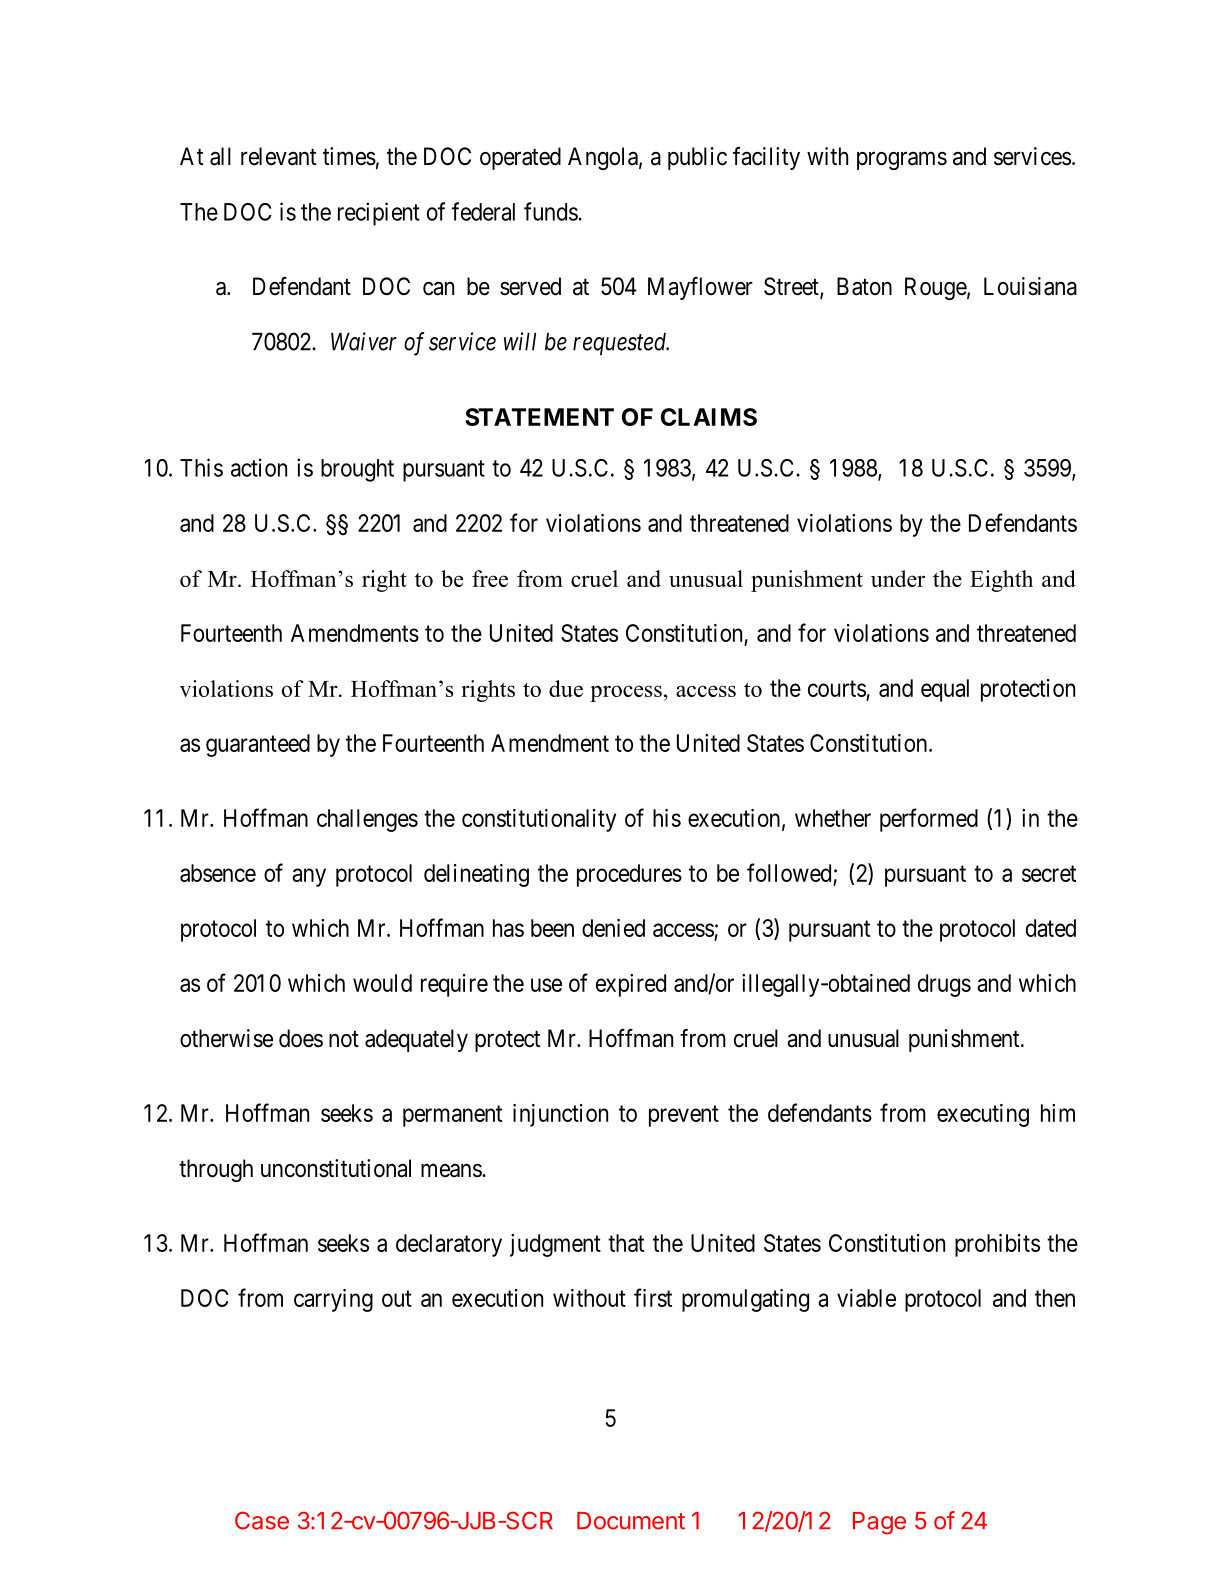 The width and height of the document is (1220, 1579). I want to click on not, so click(344, 1039).
